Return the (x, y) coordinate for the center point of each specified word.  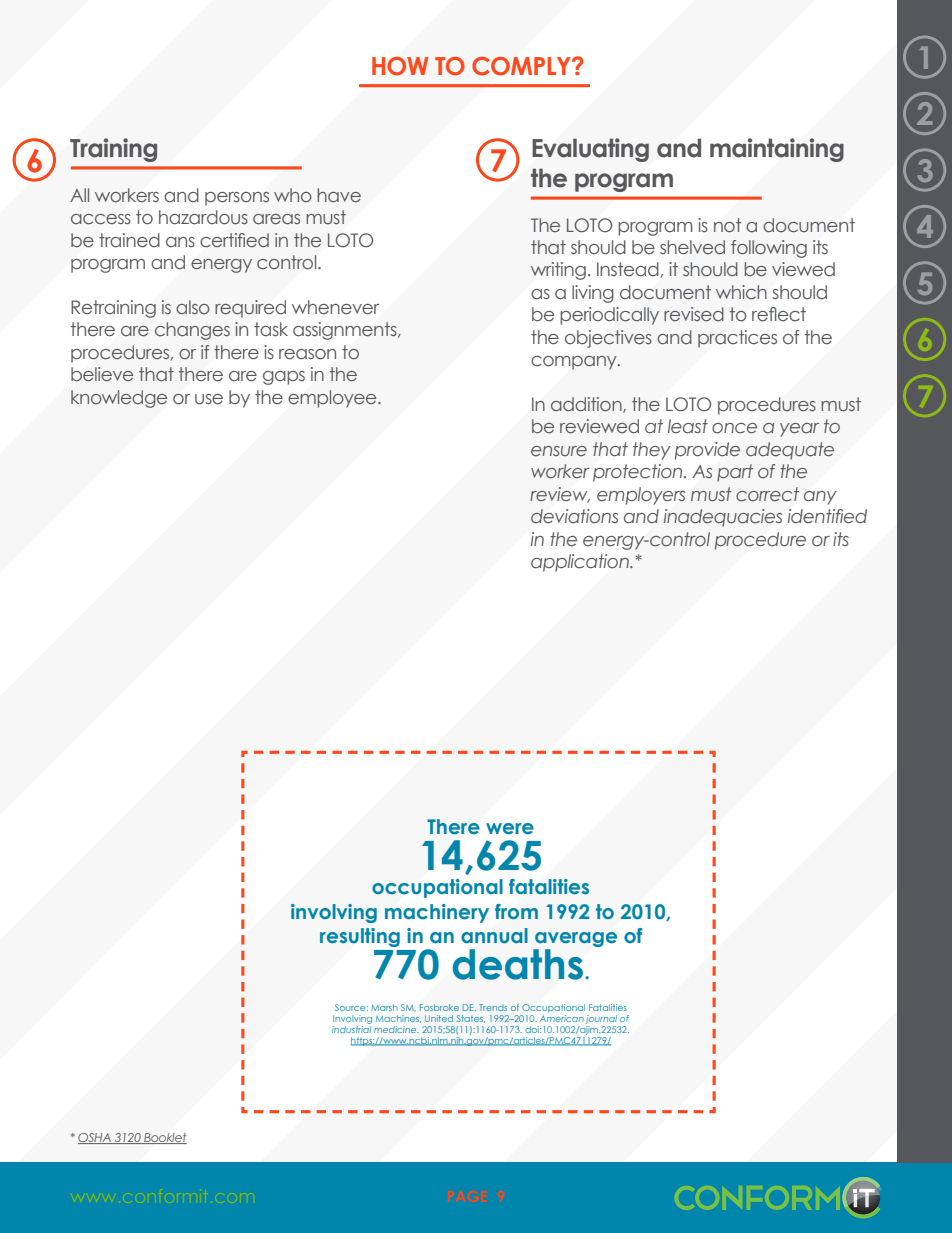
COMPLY (522, 66)
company (575, 363)
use (209, 399)
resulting (360, 937)
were (510, 829)
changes (192, 331)
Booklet (164, 1138)
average (576, 939)
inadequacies (723, 518)
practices (737, 339)
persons (237, 199)
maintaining (777, 150)
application (581, 563)
